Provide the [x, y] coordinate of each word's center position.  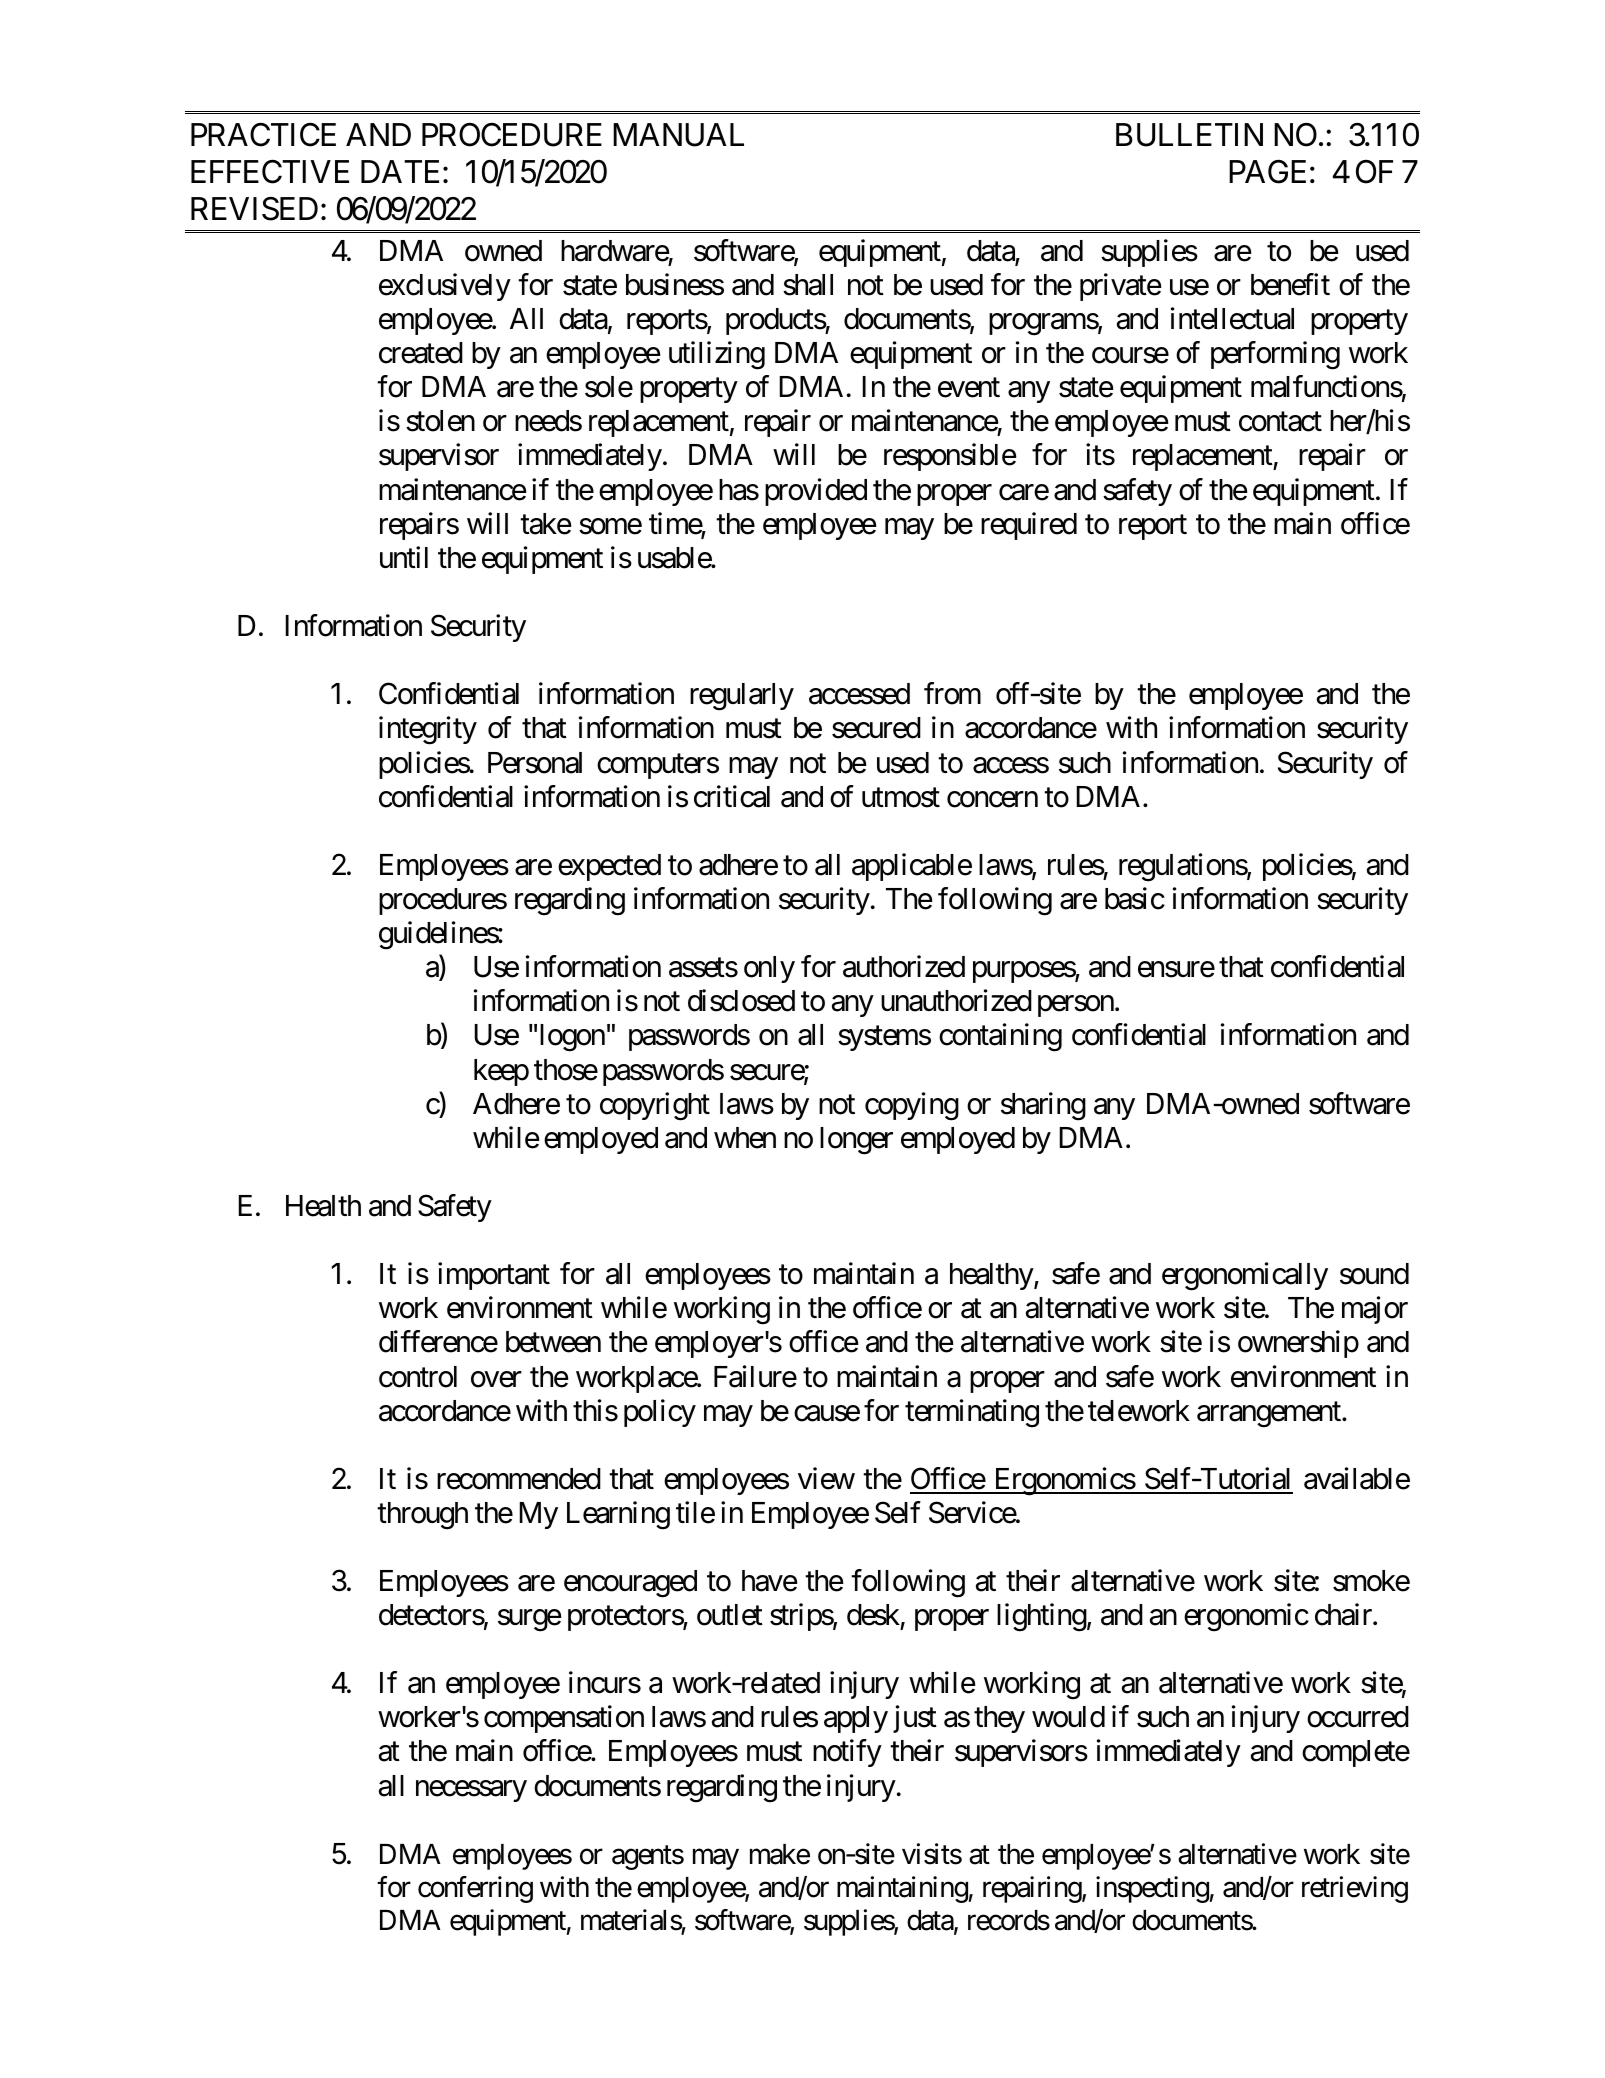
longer [856, 1141]
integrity [428, 730]
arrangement [1270, 1415]
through [422, 1516]
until [404, 557]
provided [816, 492]
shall [808, 285]
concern [992, 799]
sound [1374, 1274]
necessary [471, 1791]
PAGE [1267, 171]
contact [1280, 422]
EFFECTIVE [270, 171]
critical [732, 796]
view [826, 1478]
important [494, 1276]
